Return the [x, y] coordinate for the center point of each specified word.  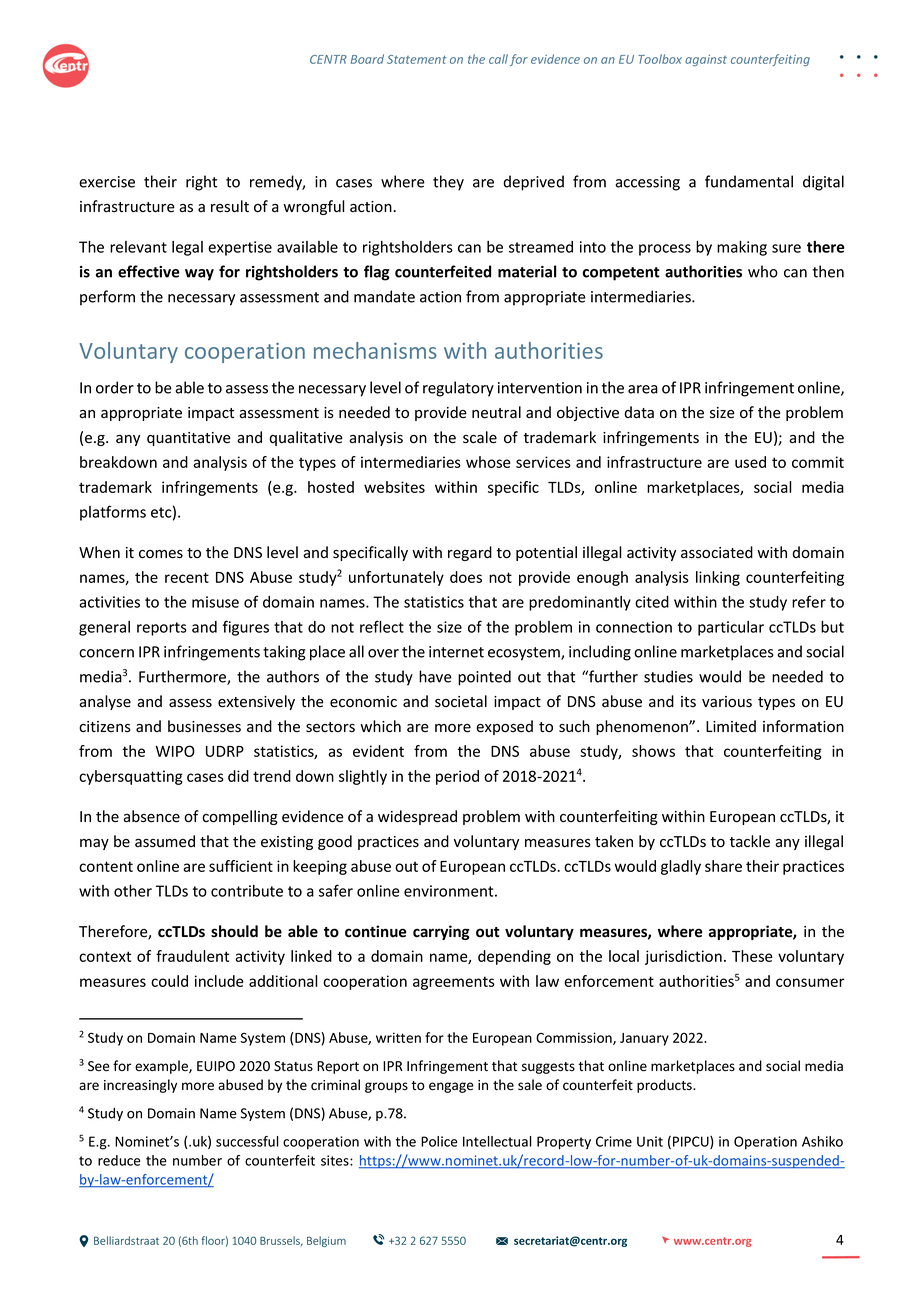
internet [456, 652]
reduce [119, 1160]
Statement [417, 59]
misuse [215, 602]
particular [731, 628]
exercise [107, 182]
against [706, 60]
